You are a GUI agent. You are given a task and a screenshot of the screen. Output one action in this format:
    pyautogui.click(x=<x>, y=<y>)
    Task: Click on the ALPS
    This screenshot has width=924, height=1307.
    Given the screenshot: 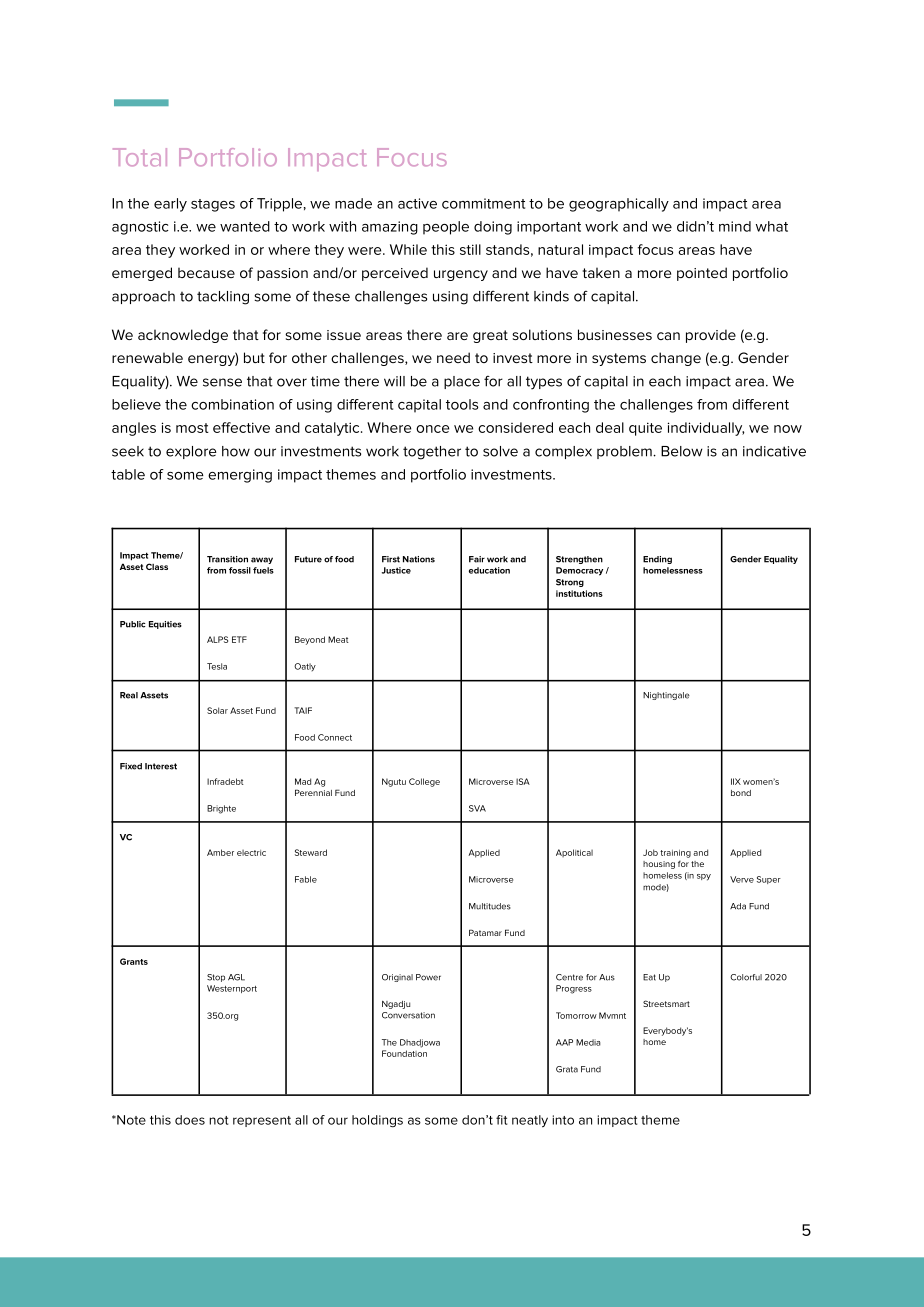 What is the action you would take?
    pyautogui.click(x=217, y=639)
